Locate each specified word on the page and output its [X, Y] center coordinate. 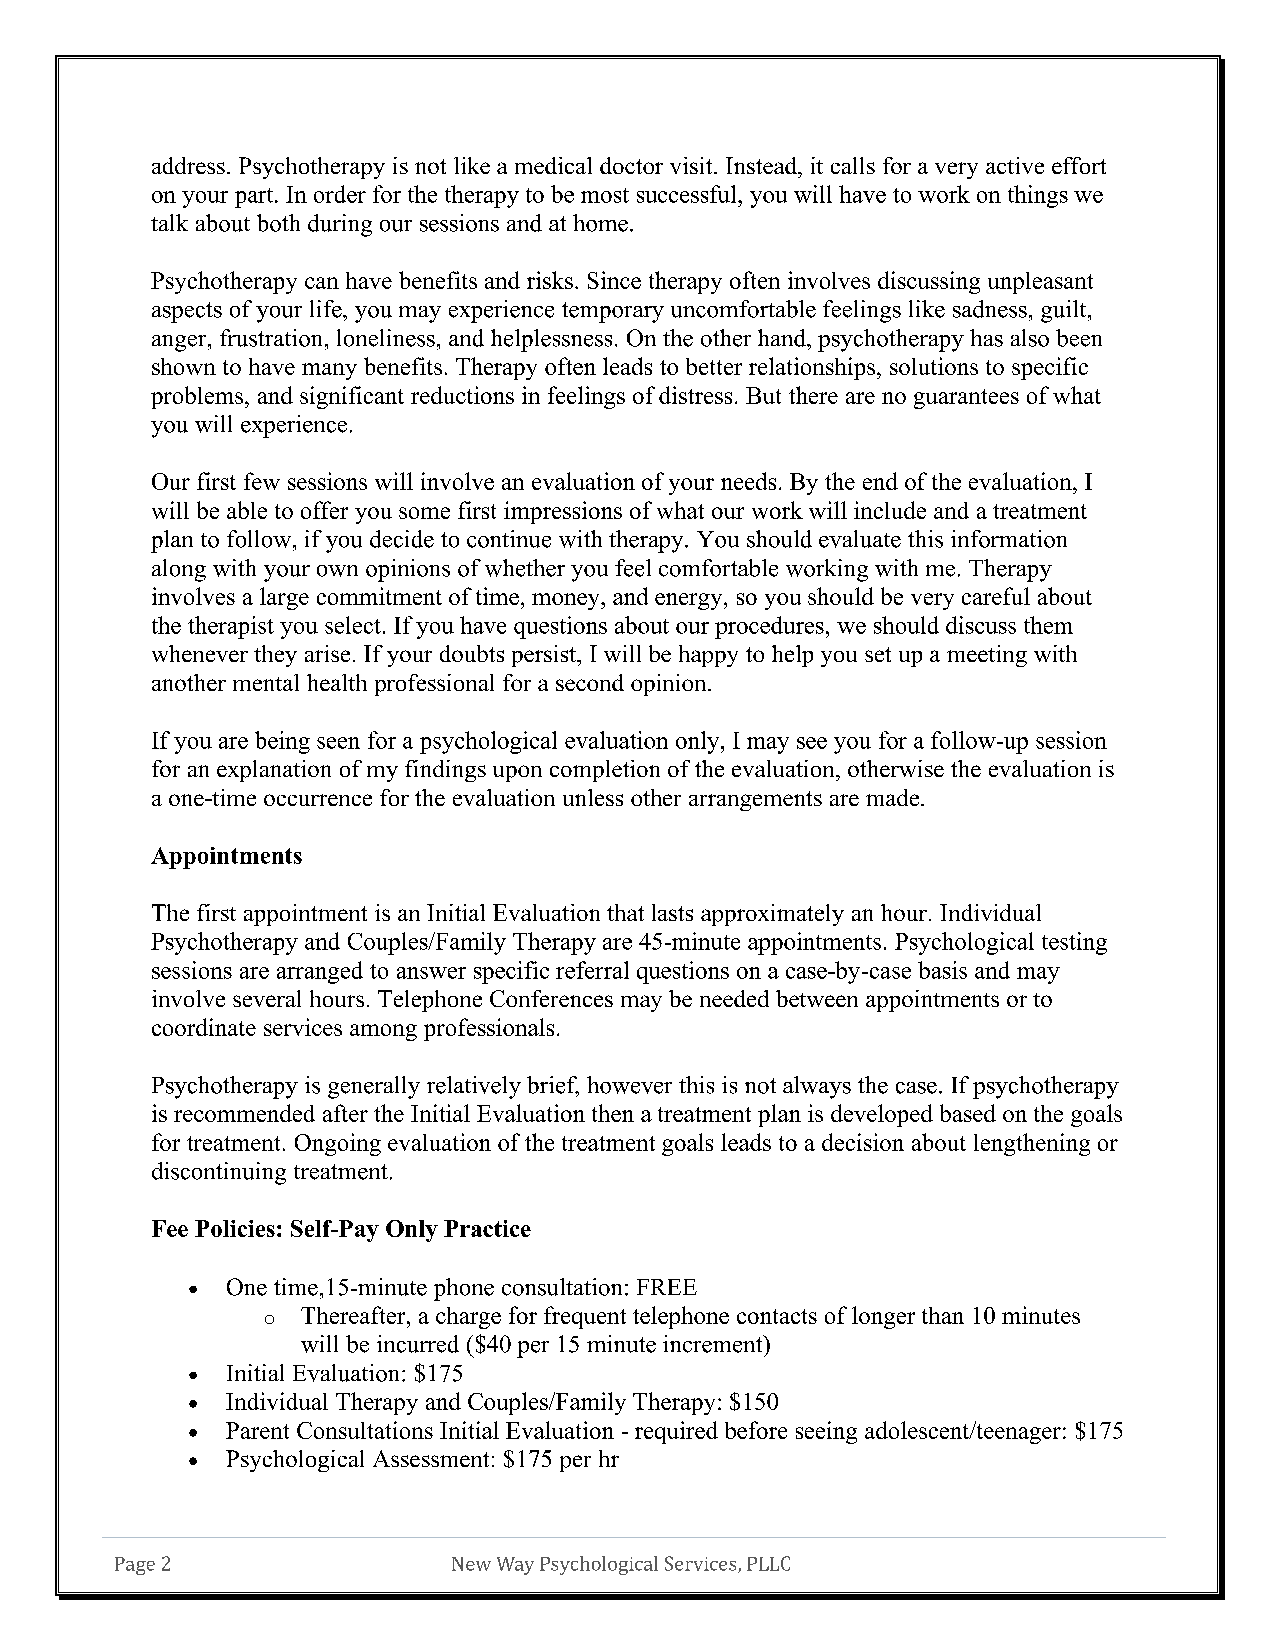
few [262, 481]
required [676, 1432]
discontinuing [219, 1173]
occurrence [318, 800]
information [1009, 539]
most [605, 195]
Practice [487, 1228]
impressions [563, 512]
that [625, 912]
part [255, 198]
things [1038, 196]
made [894, 797]
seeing [826, 1432]
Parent [257, 1430]
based [968, 1113]
